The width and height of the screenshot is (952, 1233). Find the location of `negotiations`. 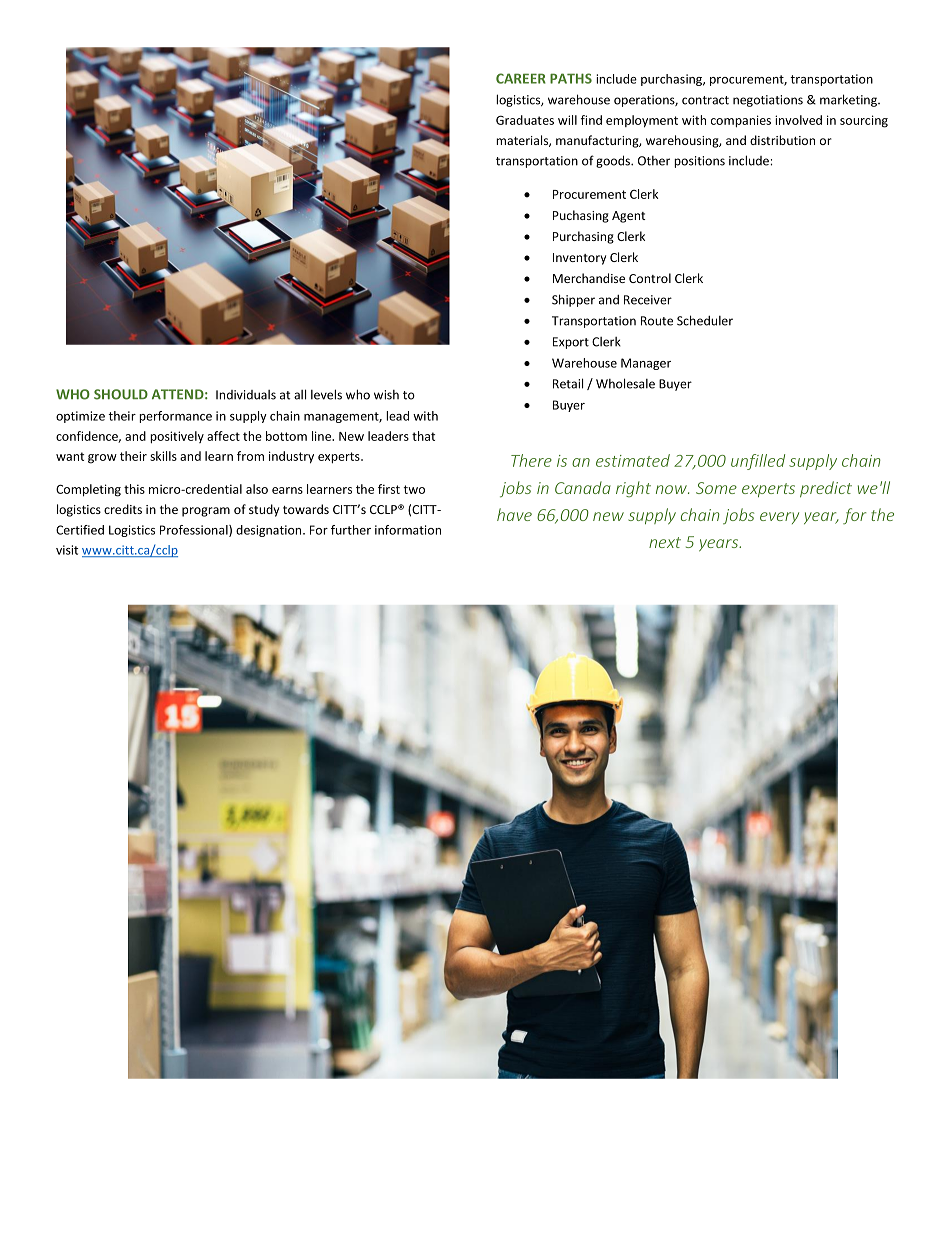

negotiations is located at coordinates (768, 101).
